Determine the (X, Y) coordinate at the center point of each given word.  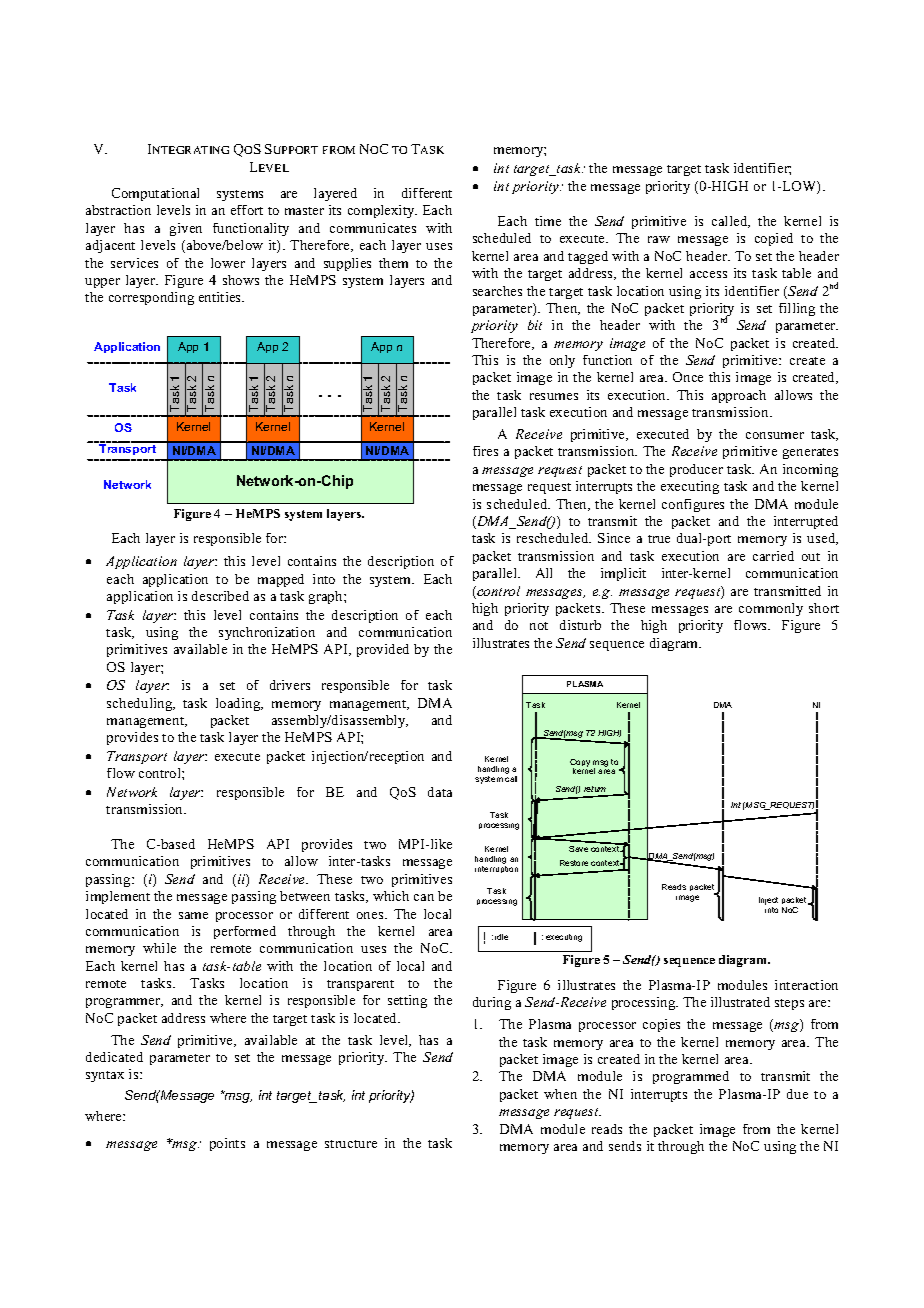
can (424, 897)
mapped (281, 580)
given (186, 229)
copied (774, 239)
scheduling (141, 704)
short (824, 608)
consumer (775, 435)
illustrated (740, 1002)
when (560, 1094)
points (227, 1144)
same (193, 915)
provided (383, 650)
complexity (382, 211)
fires (485, 451)
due (797, 1094)
